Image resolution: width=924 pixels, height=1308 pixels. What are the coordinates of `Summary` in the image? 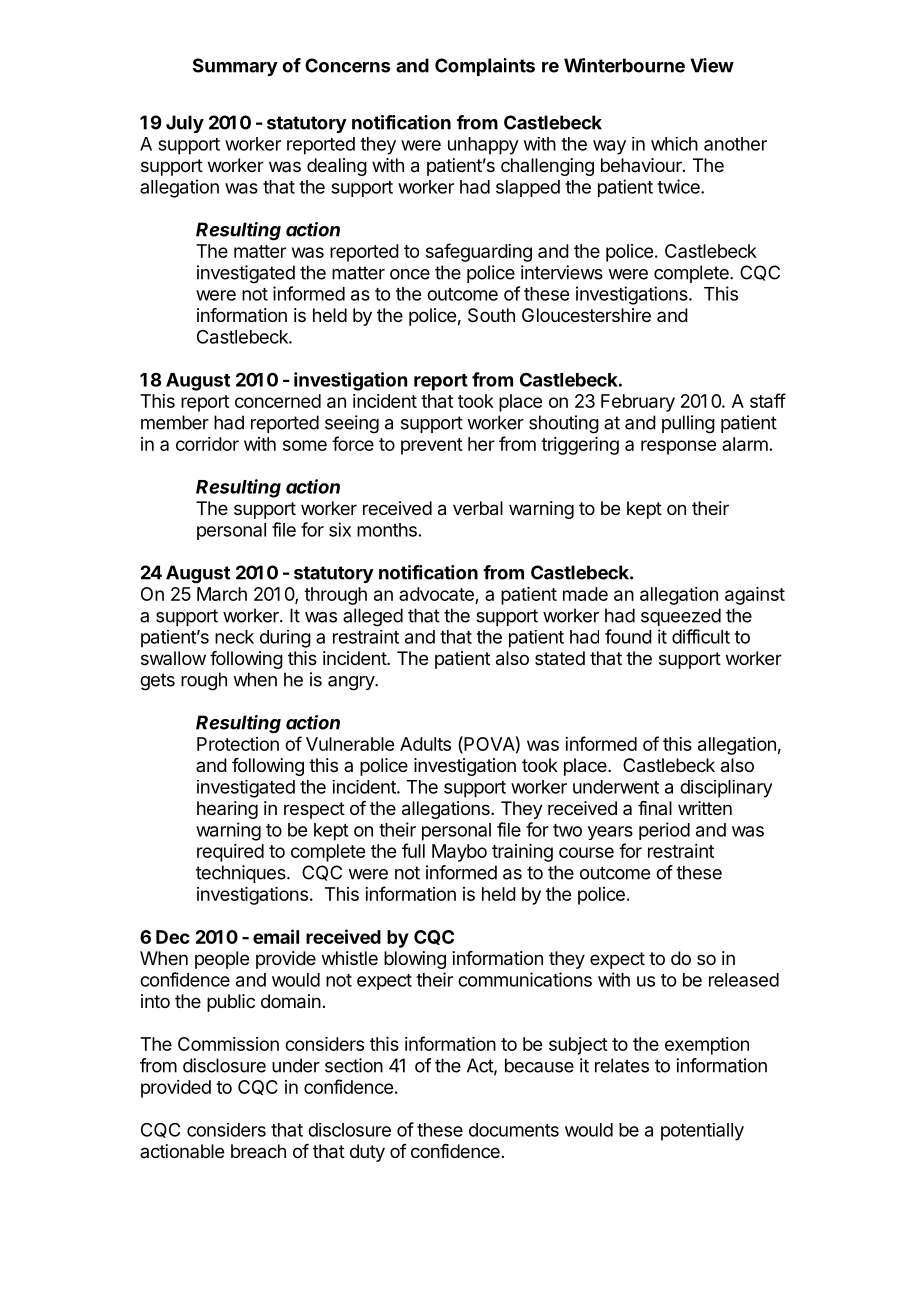 It's located at (235, 67).
